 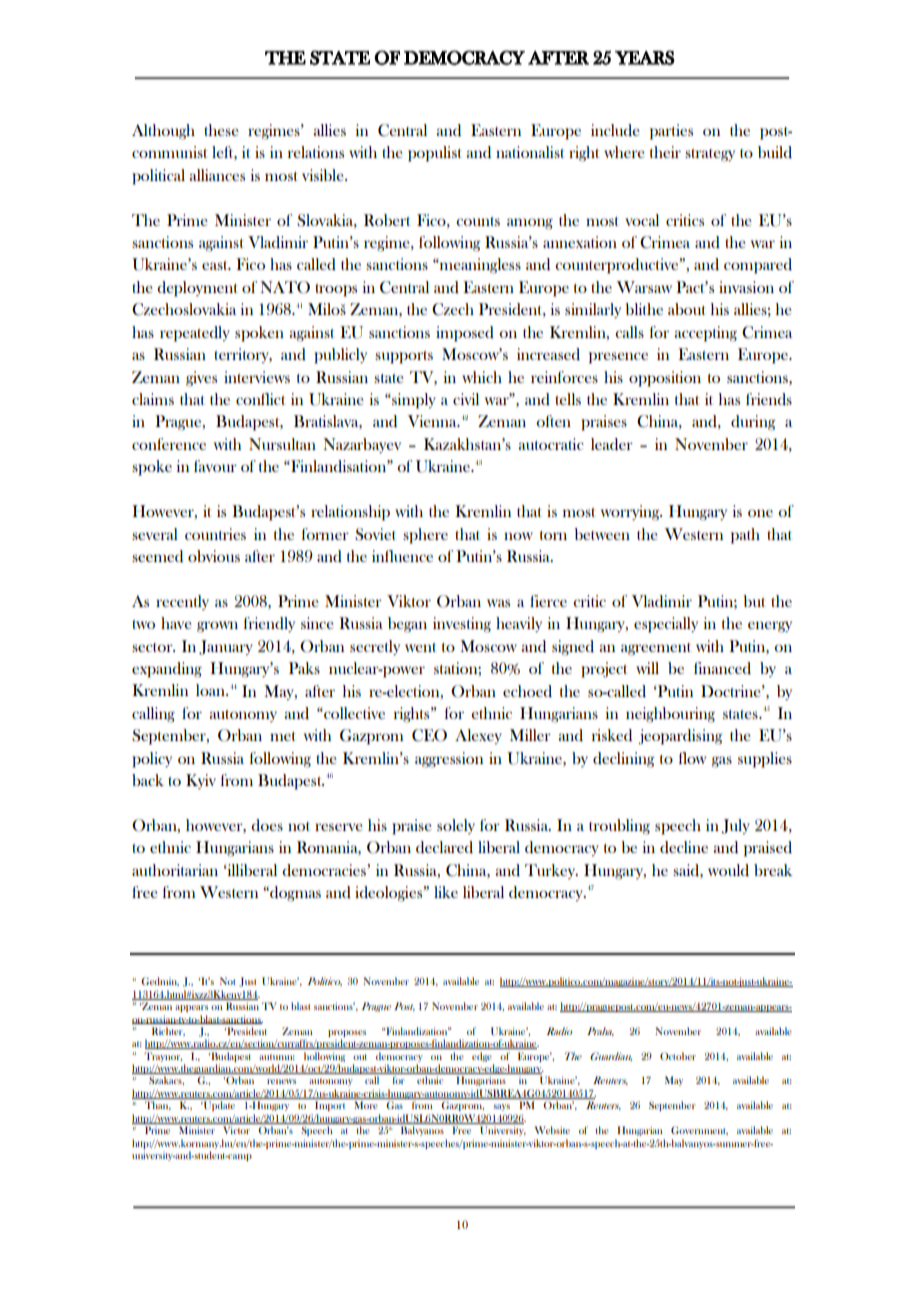 I want to click on favour, so click(x=215, y=466).
